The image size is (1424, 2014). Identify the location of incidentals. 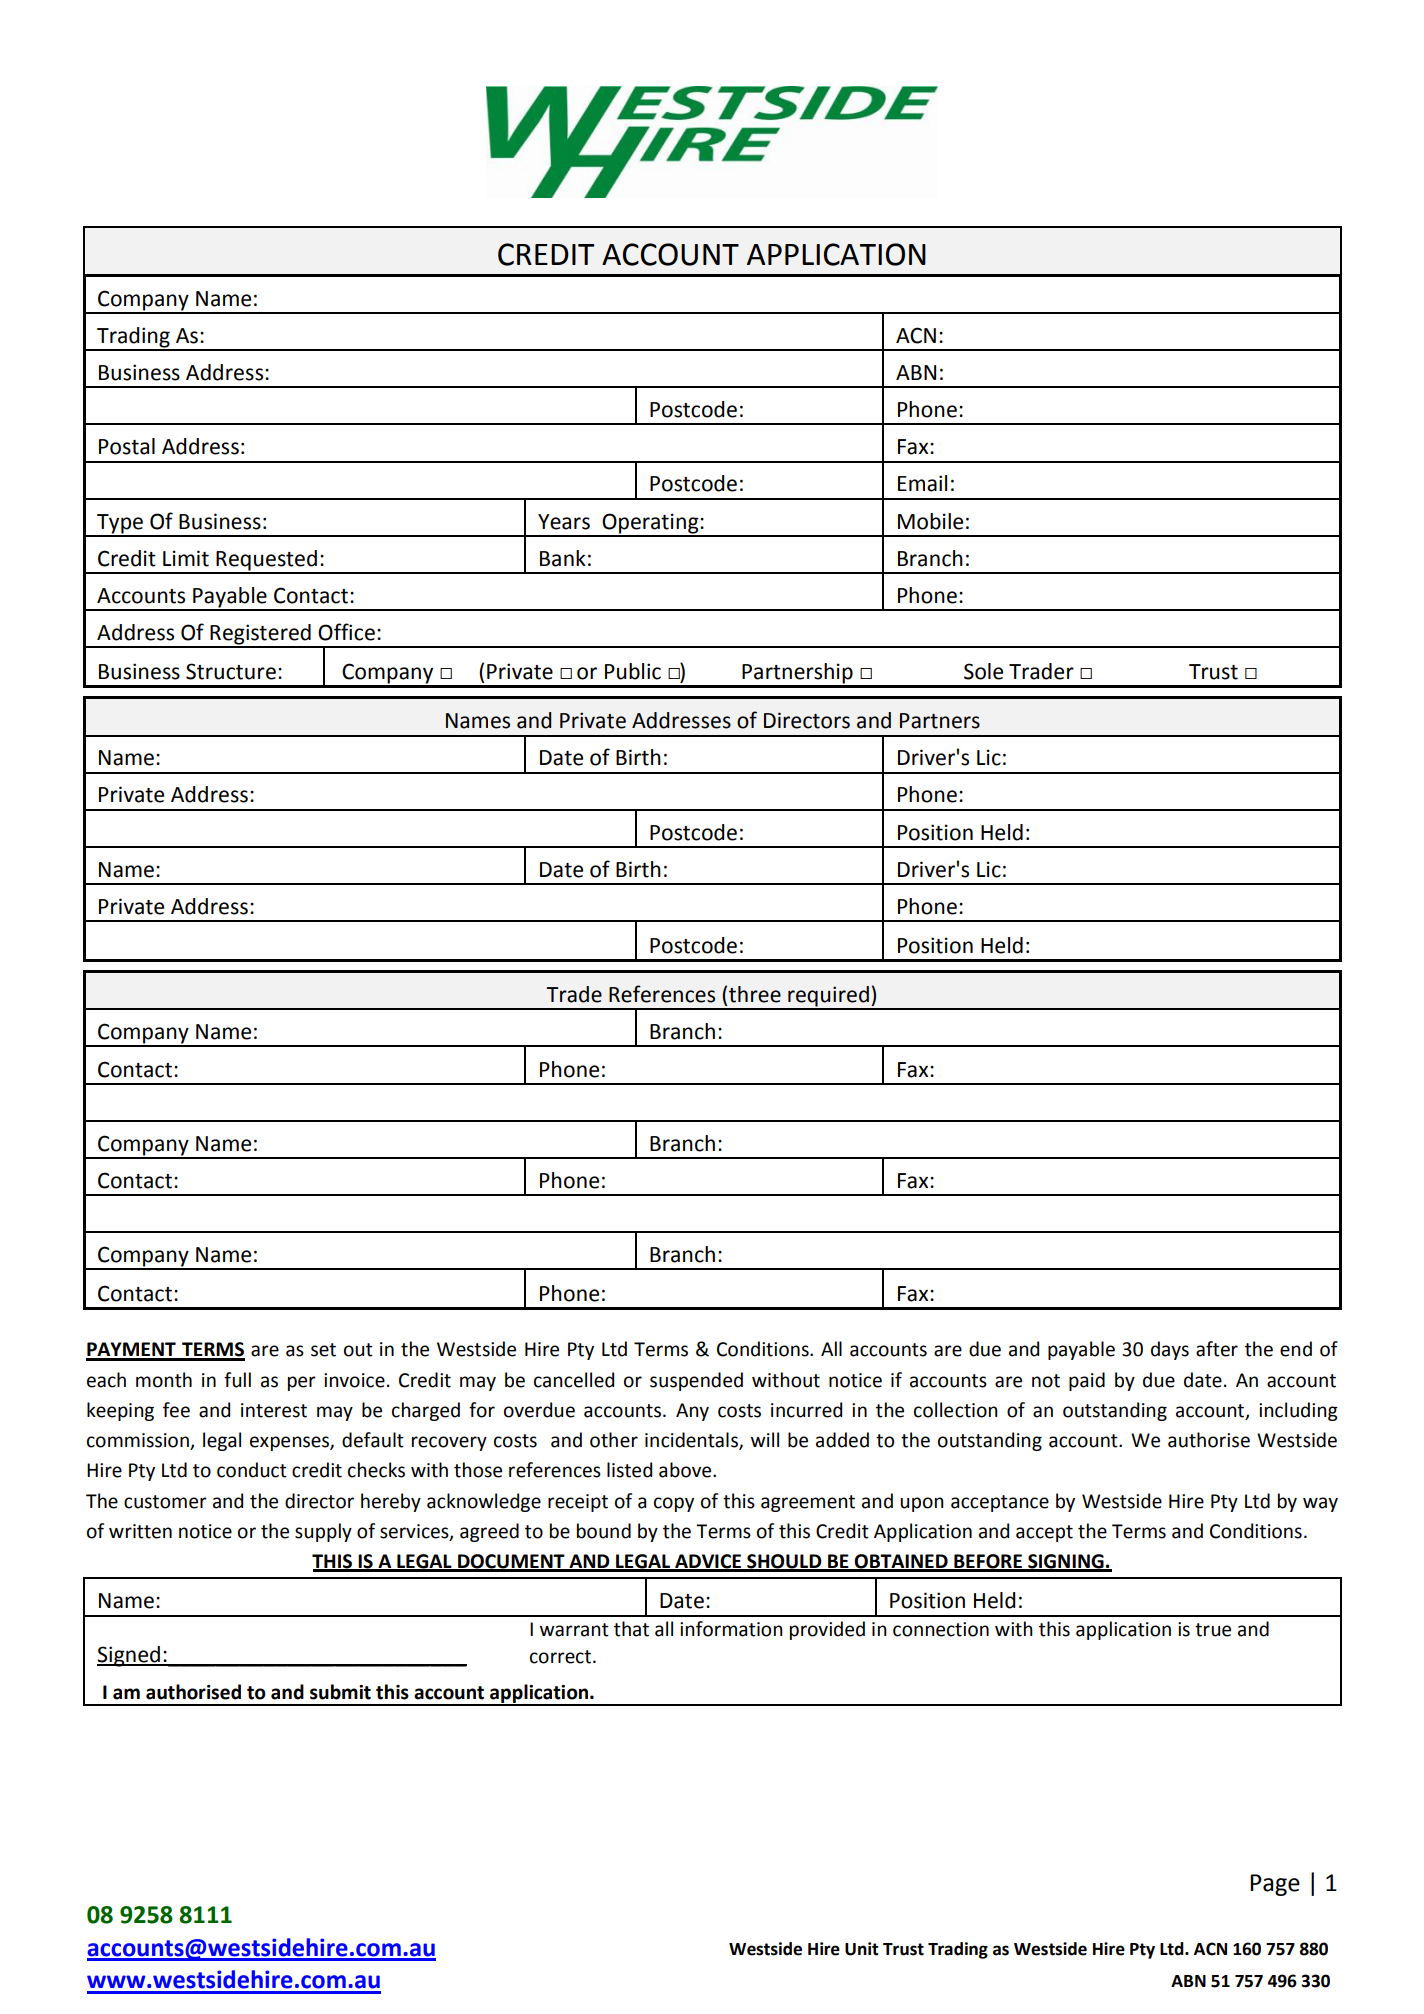
(692, 1441).
